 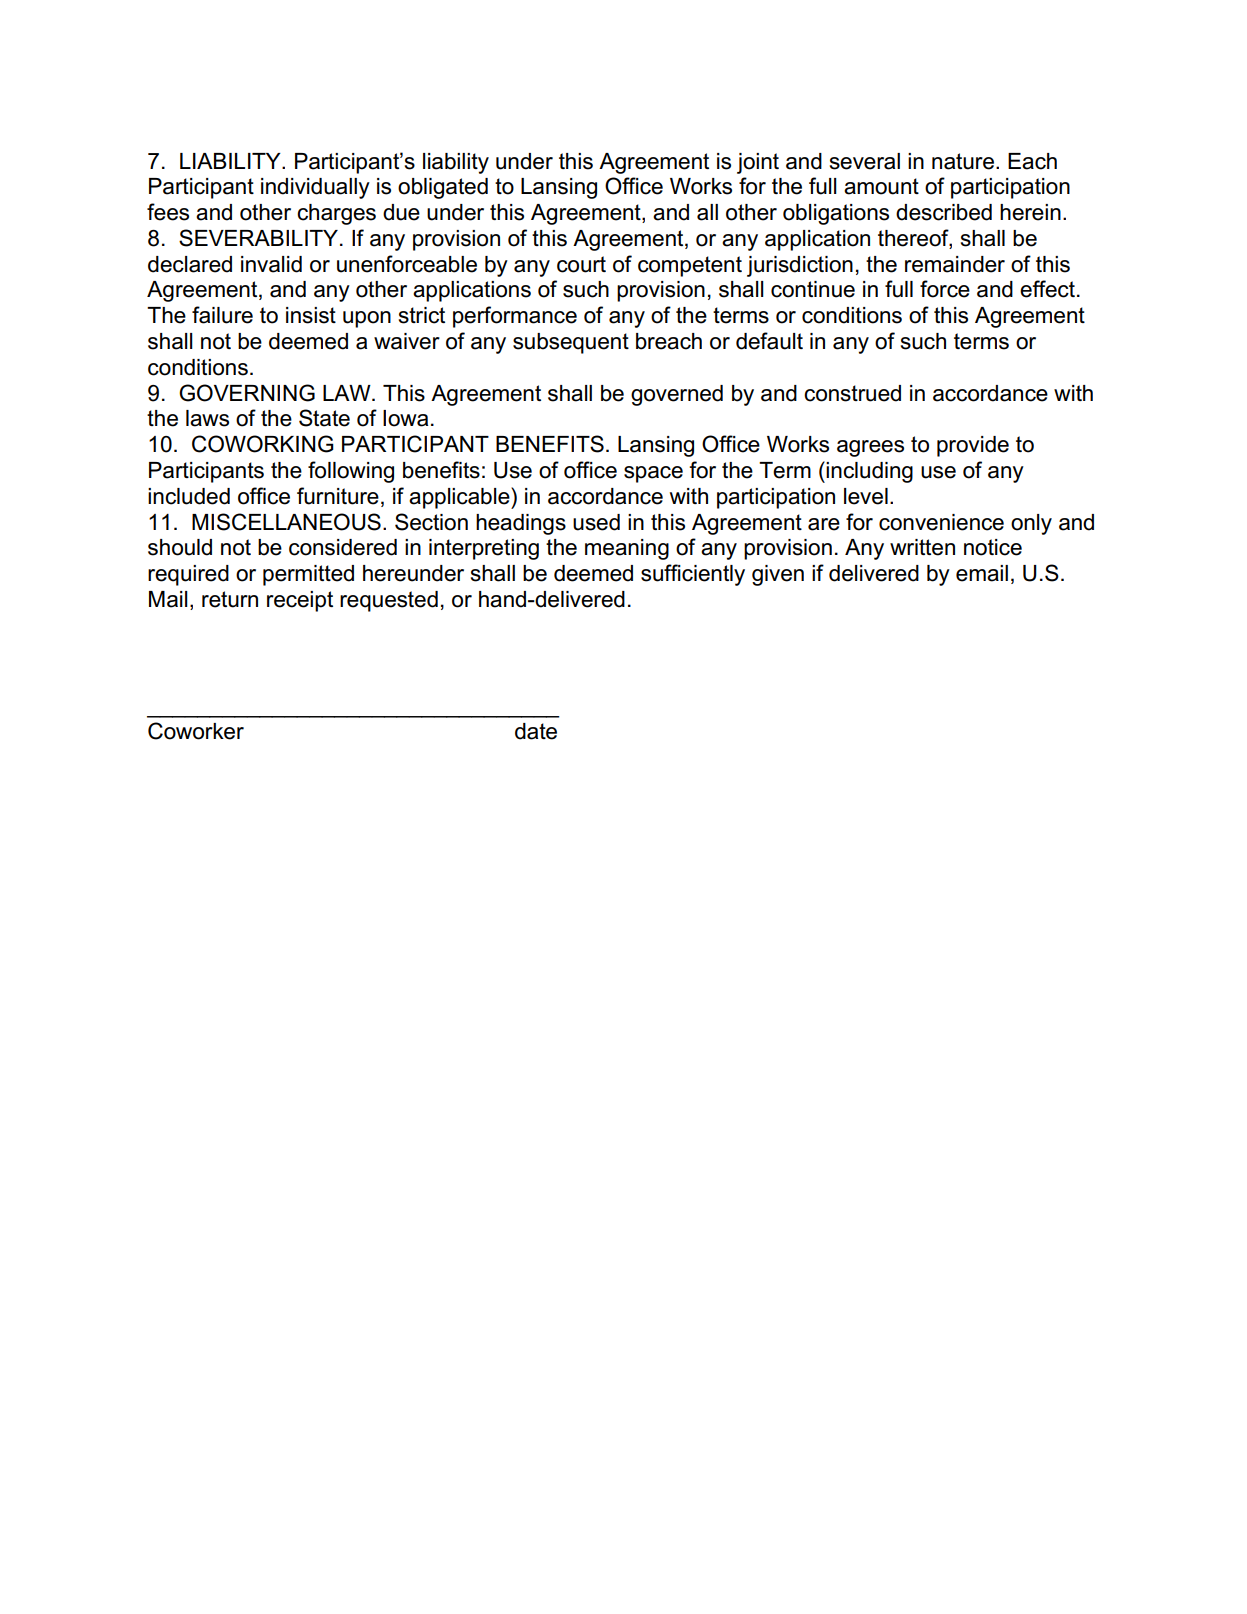 What do you see at coordinates (196, 731) in the page?
I see `Coworker` at bounding box center [196, 731].
